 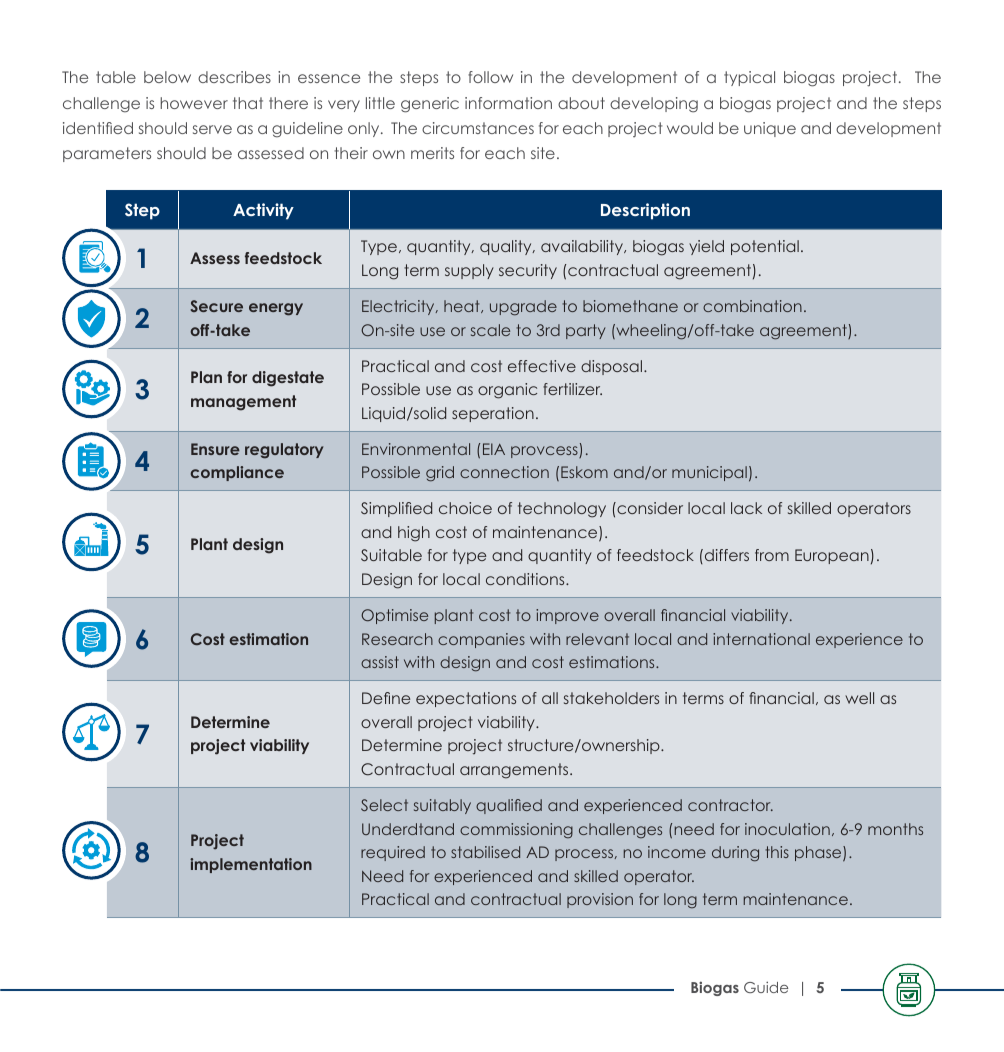 What do you see at coordinates (243, 403) in the screenshot?
I see `management` at bounding box center [243, 403].
